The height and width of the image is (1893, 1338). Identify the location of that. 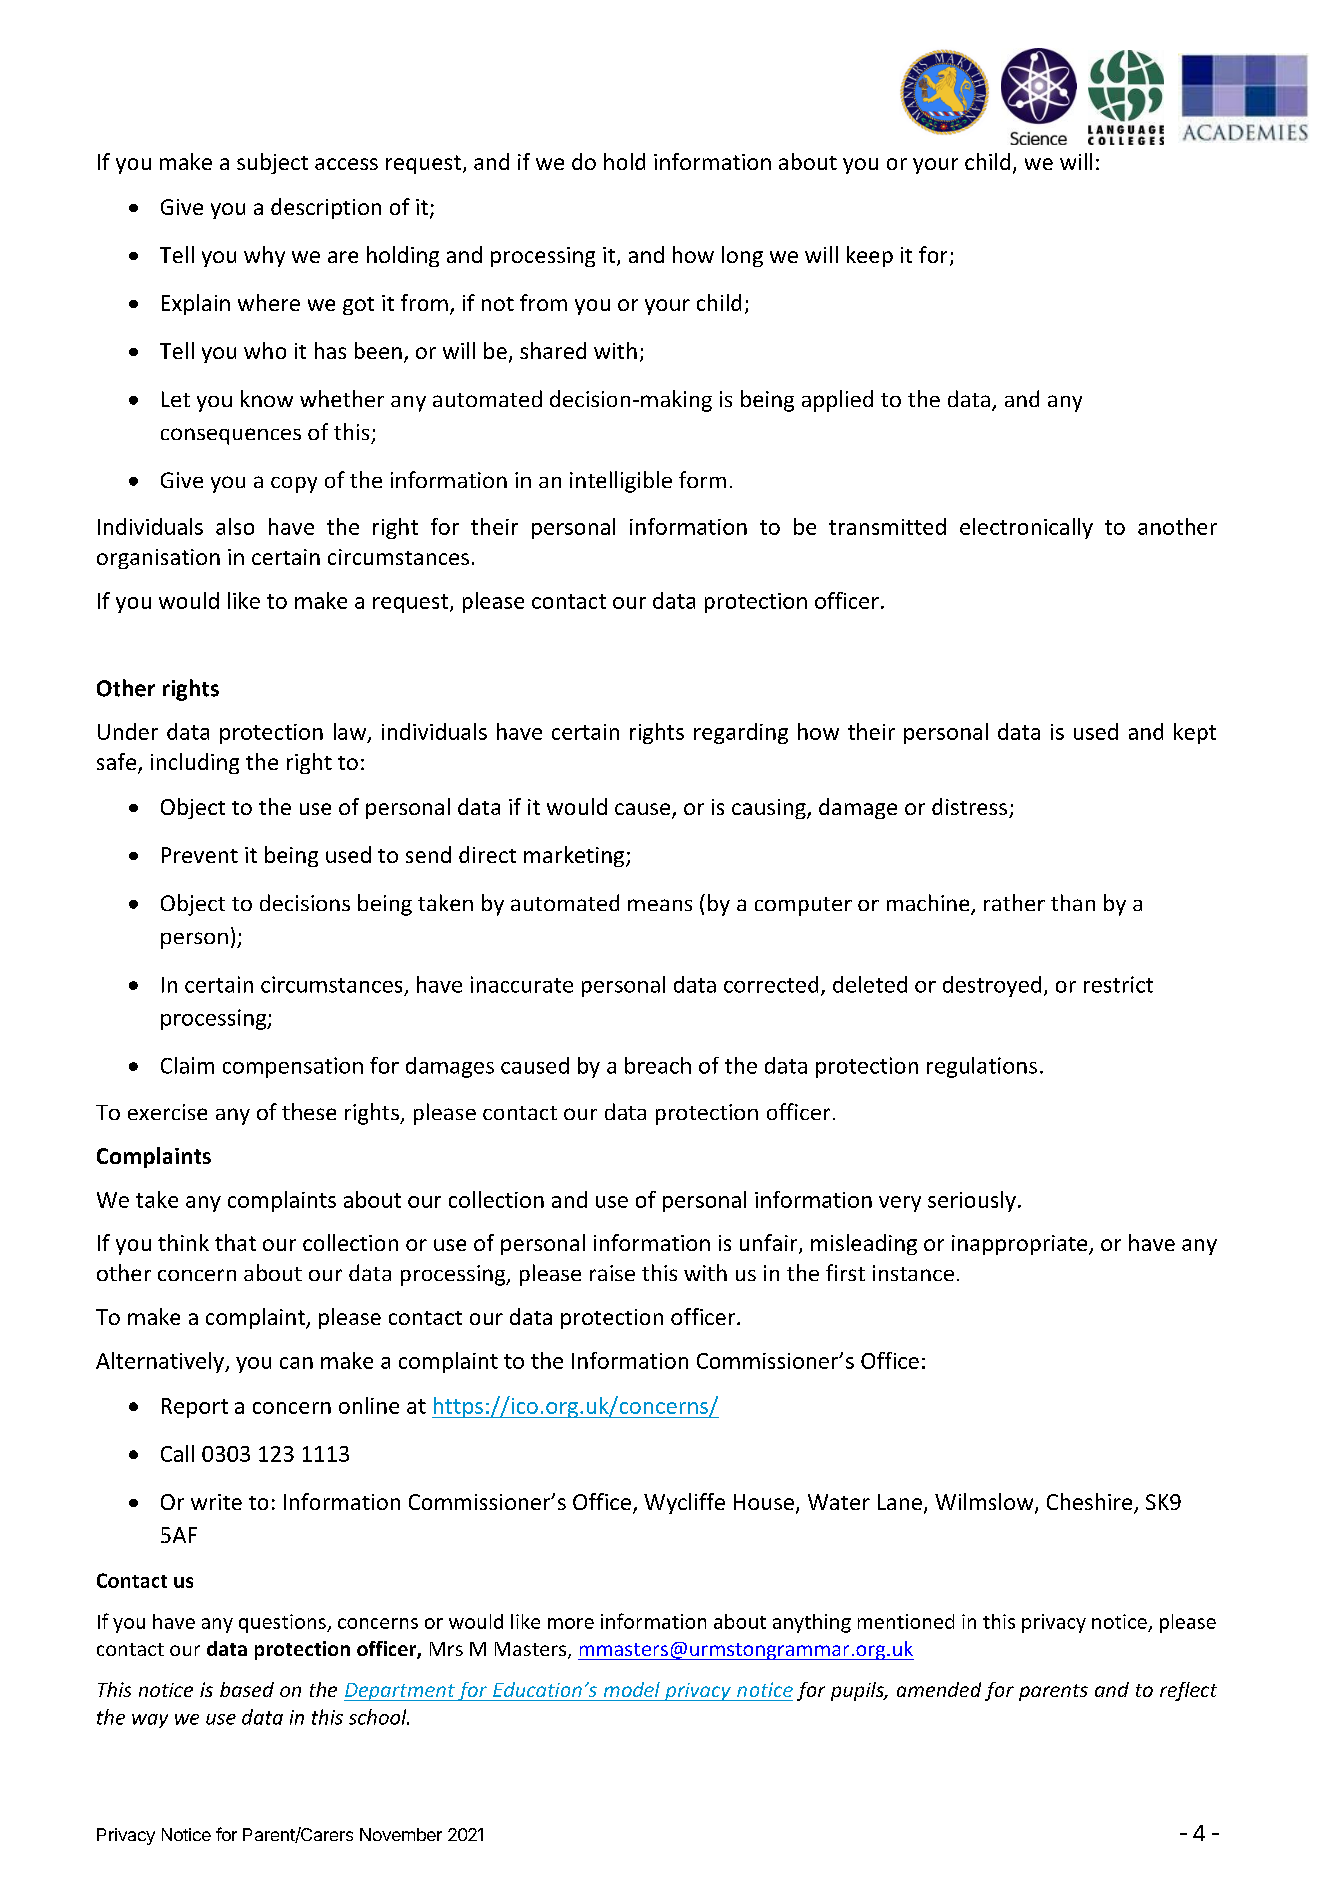
(235, 1242).
